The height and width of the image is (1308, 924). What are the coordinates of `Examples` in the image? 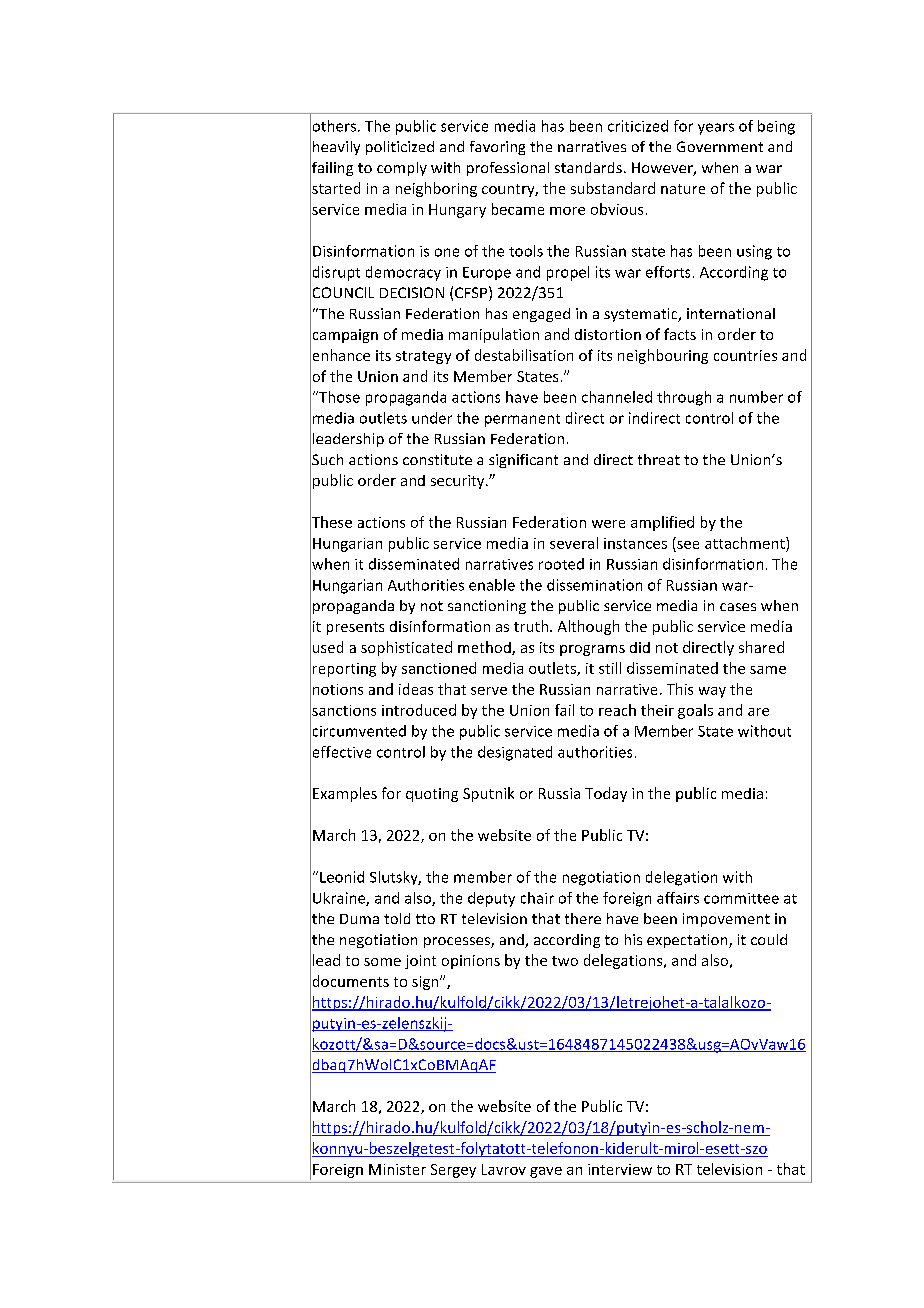 It's located at (345, 794).
